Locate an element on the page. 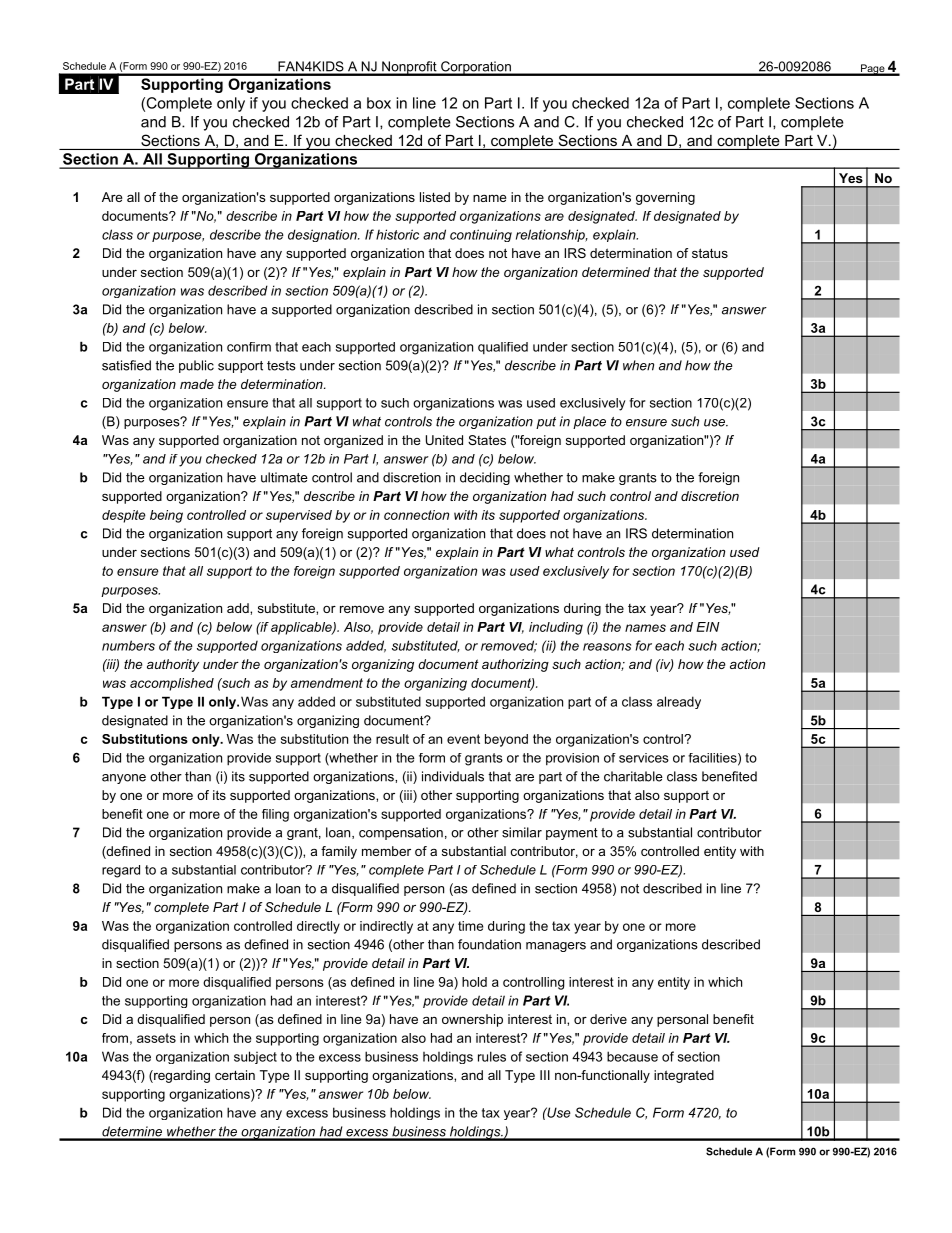 This page has width=952, height=1233. being is located at coordinates (166, 516).
